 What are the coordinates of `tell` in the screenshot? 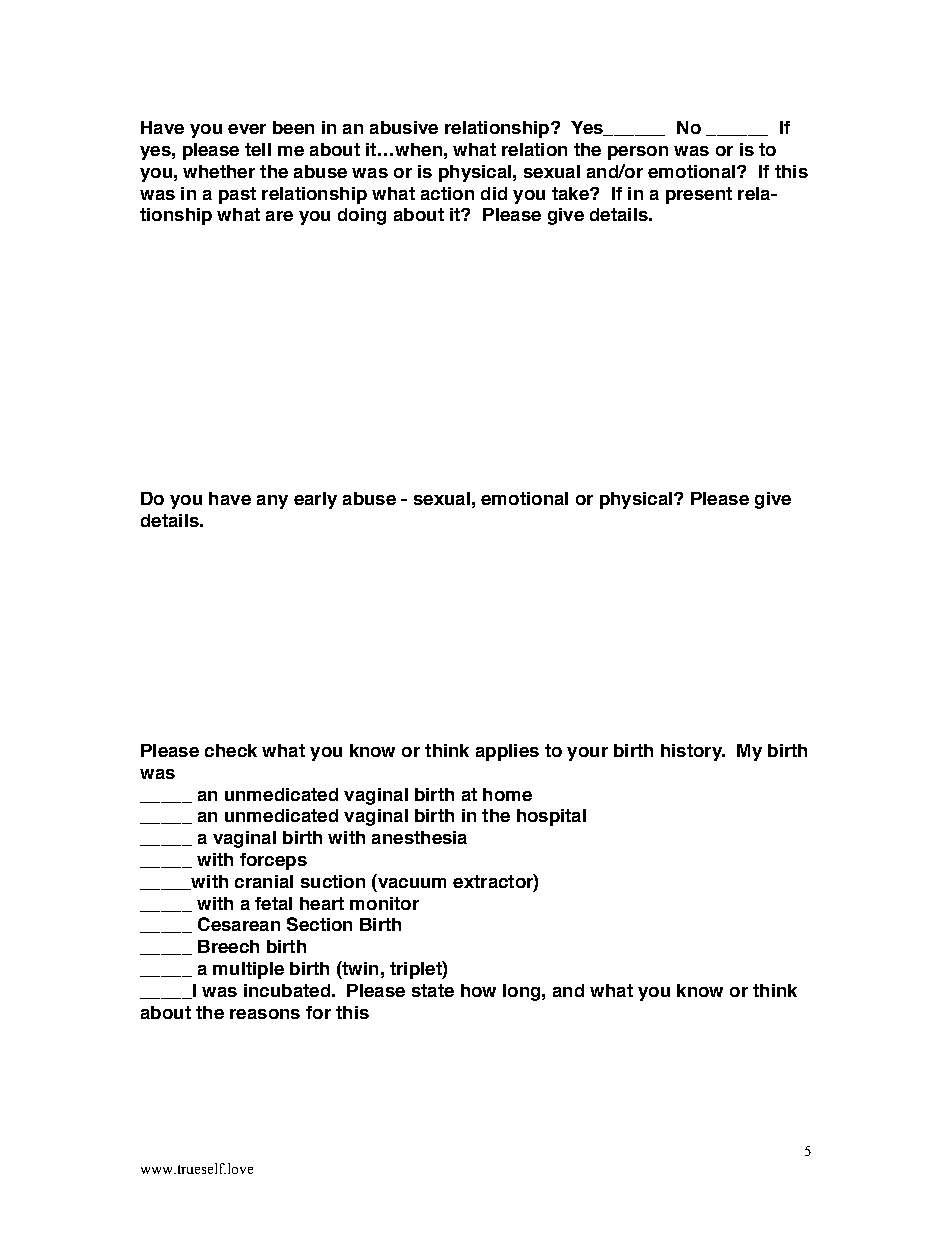 It's located at (258, 149).
